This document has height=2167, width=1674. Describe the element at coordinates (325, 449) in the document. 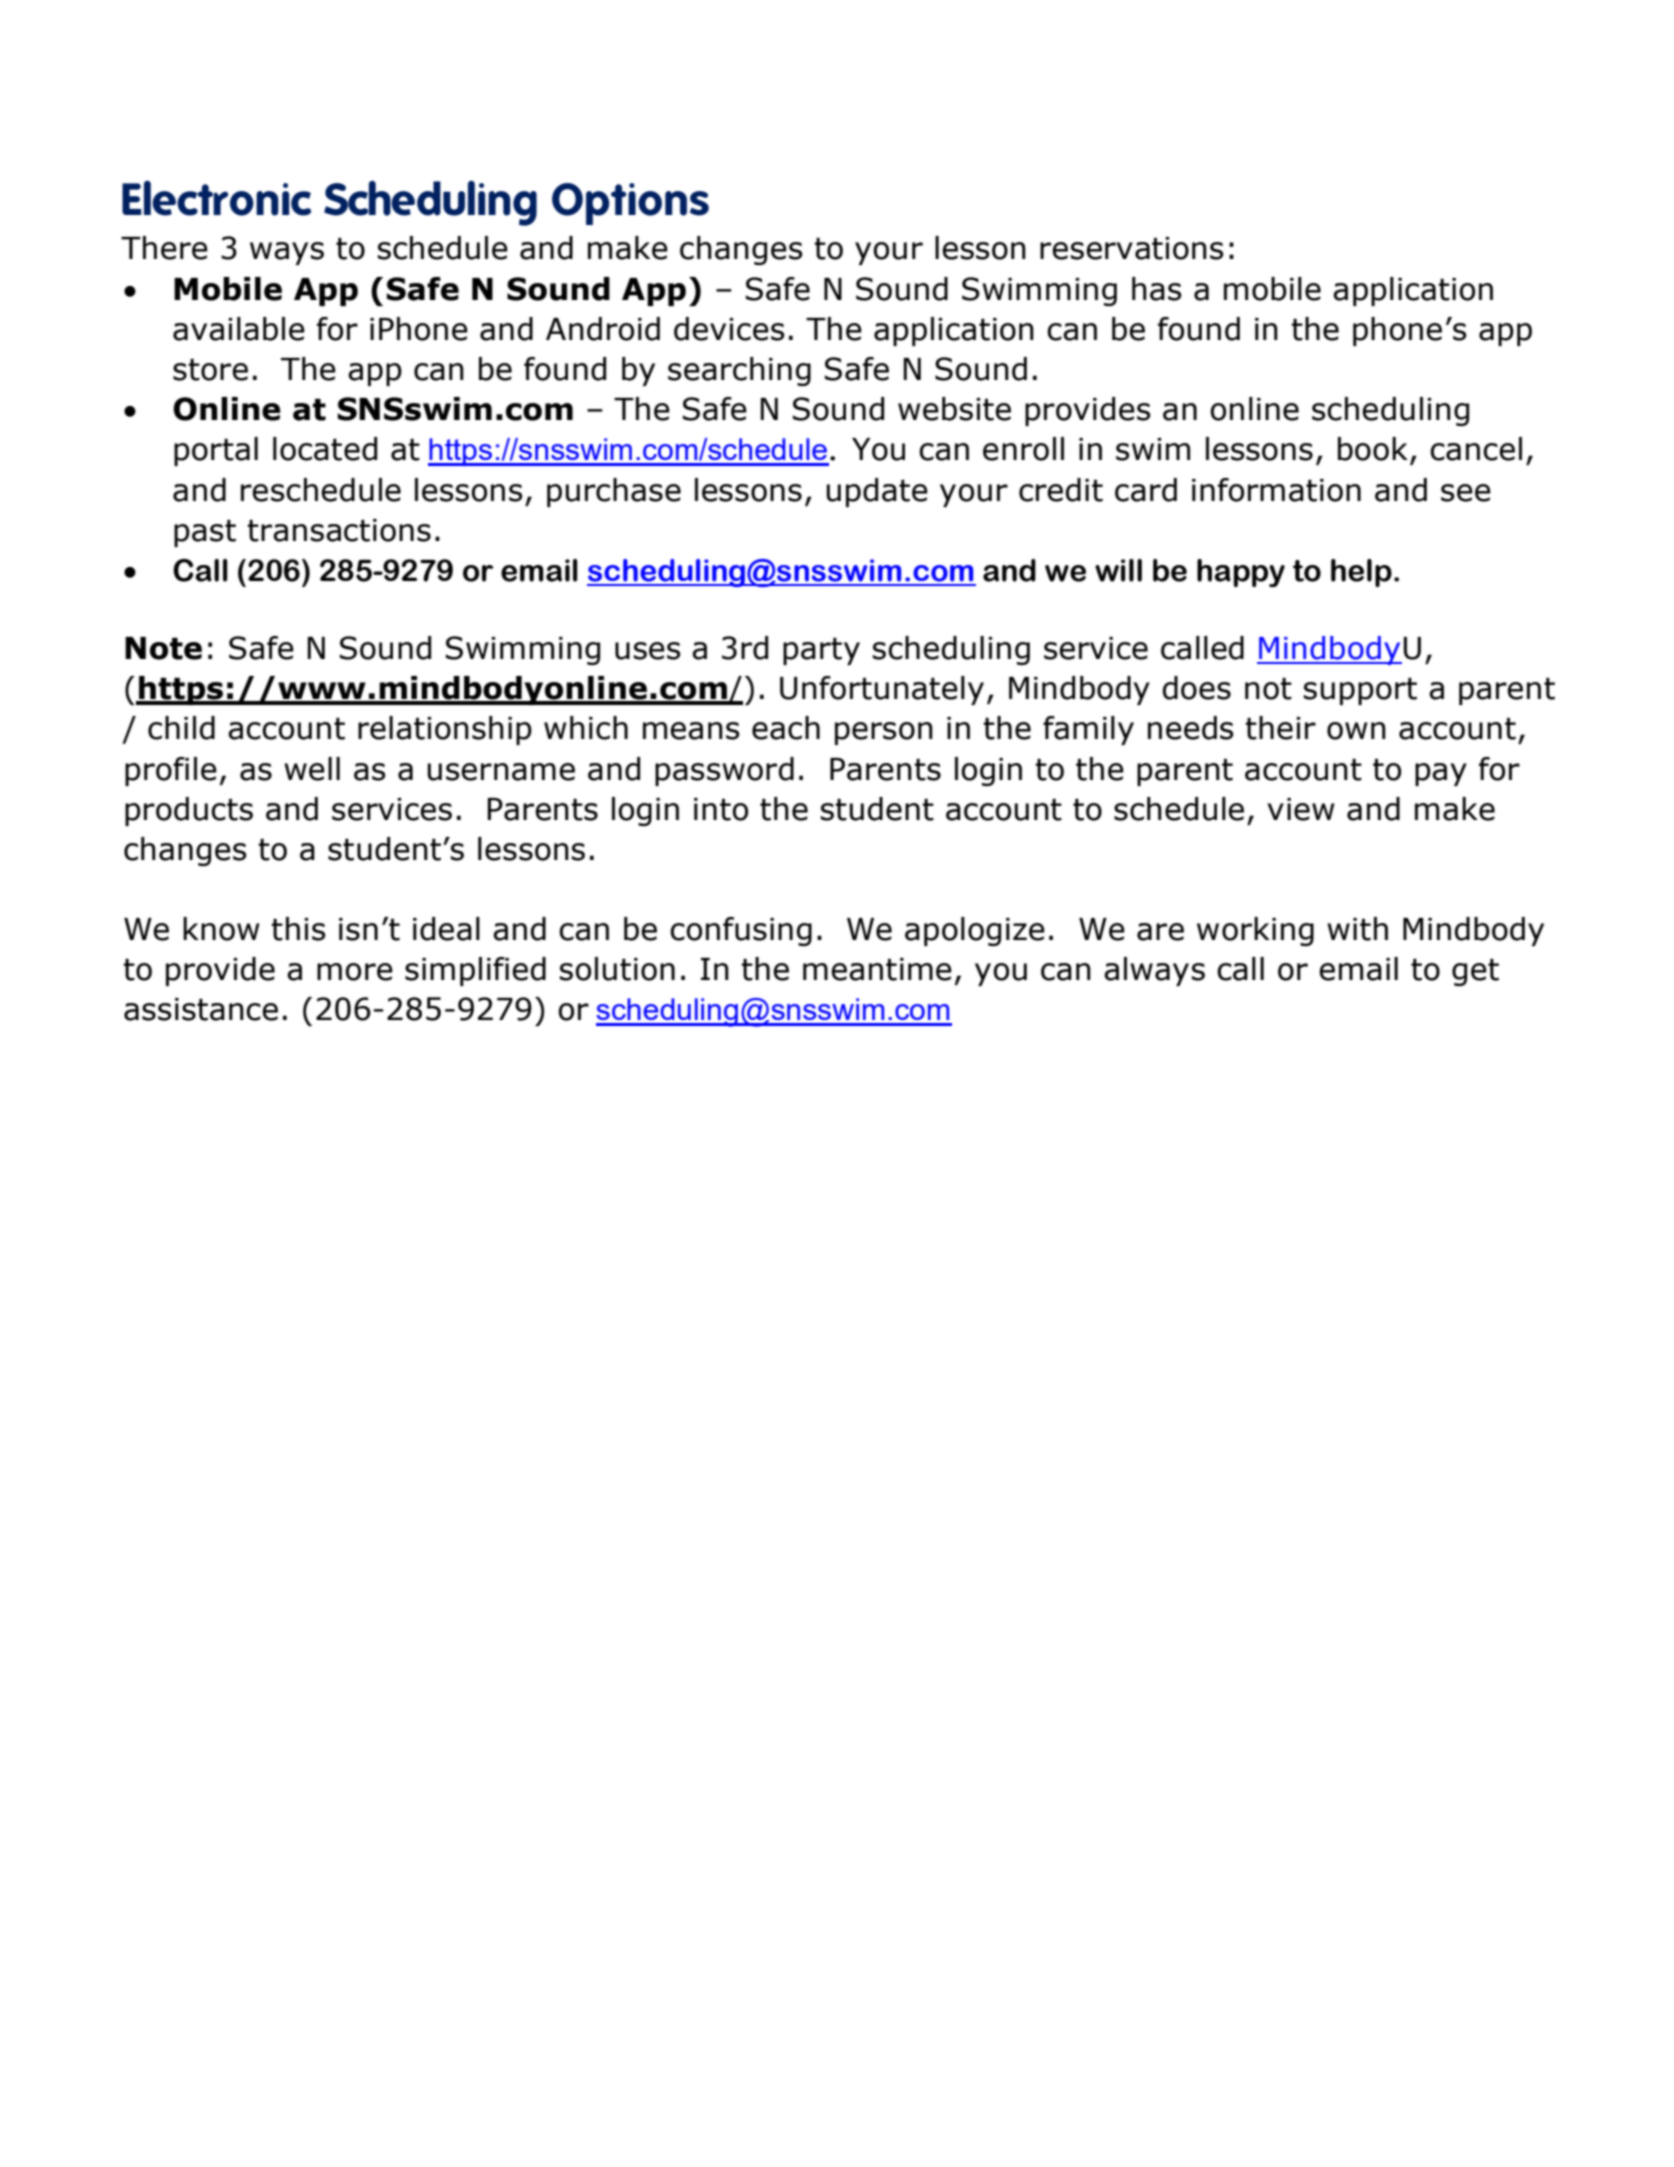

I see `located` at that location.
